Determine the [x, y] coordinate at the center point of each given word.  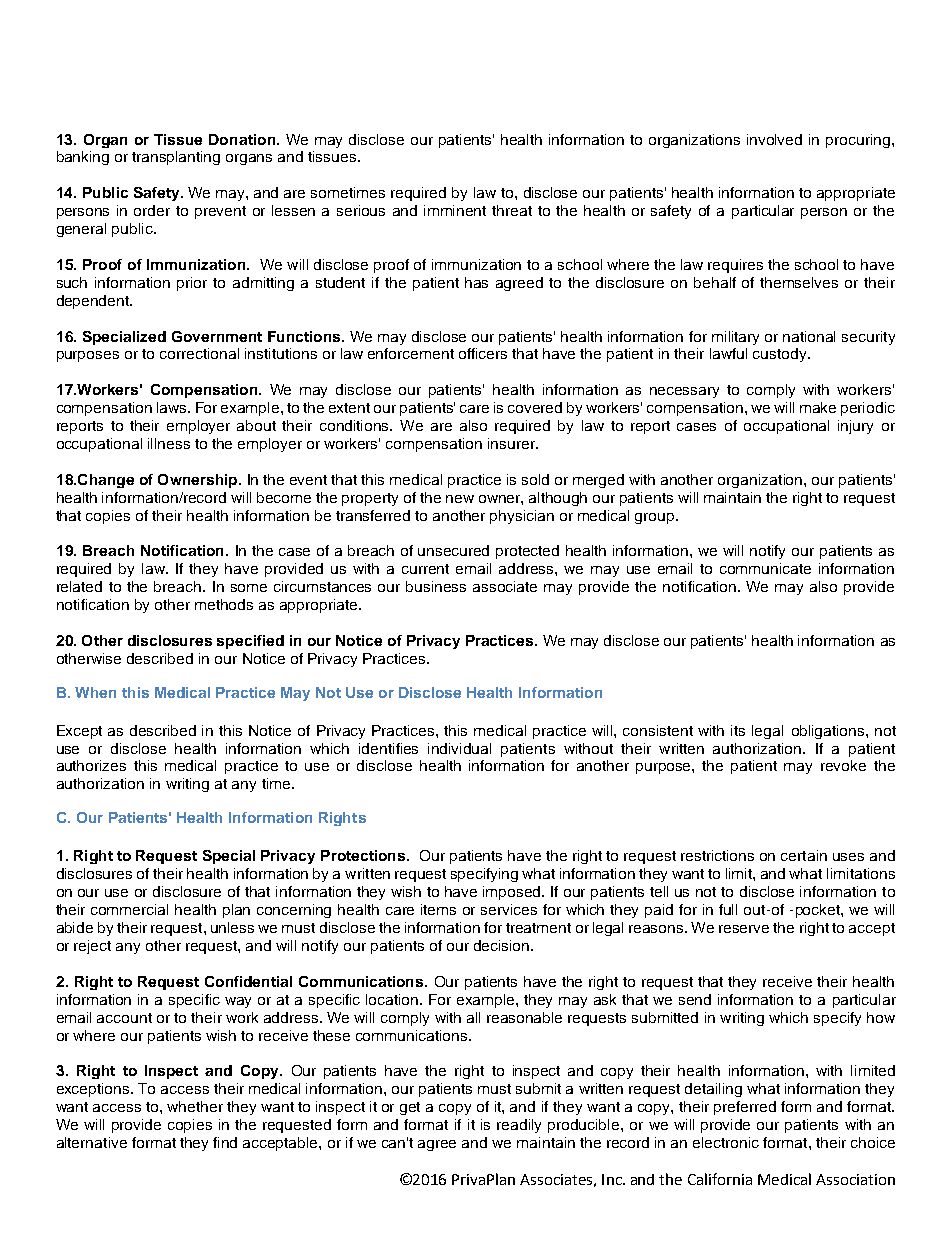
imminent [455, 210]
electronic [726, 1142]
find [225, 1142]
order [152, 210]
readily [519, 1126]
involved [774, 139]
